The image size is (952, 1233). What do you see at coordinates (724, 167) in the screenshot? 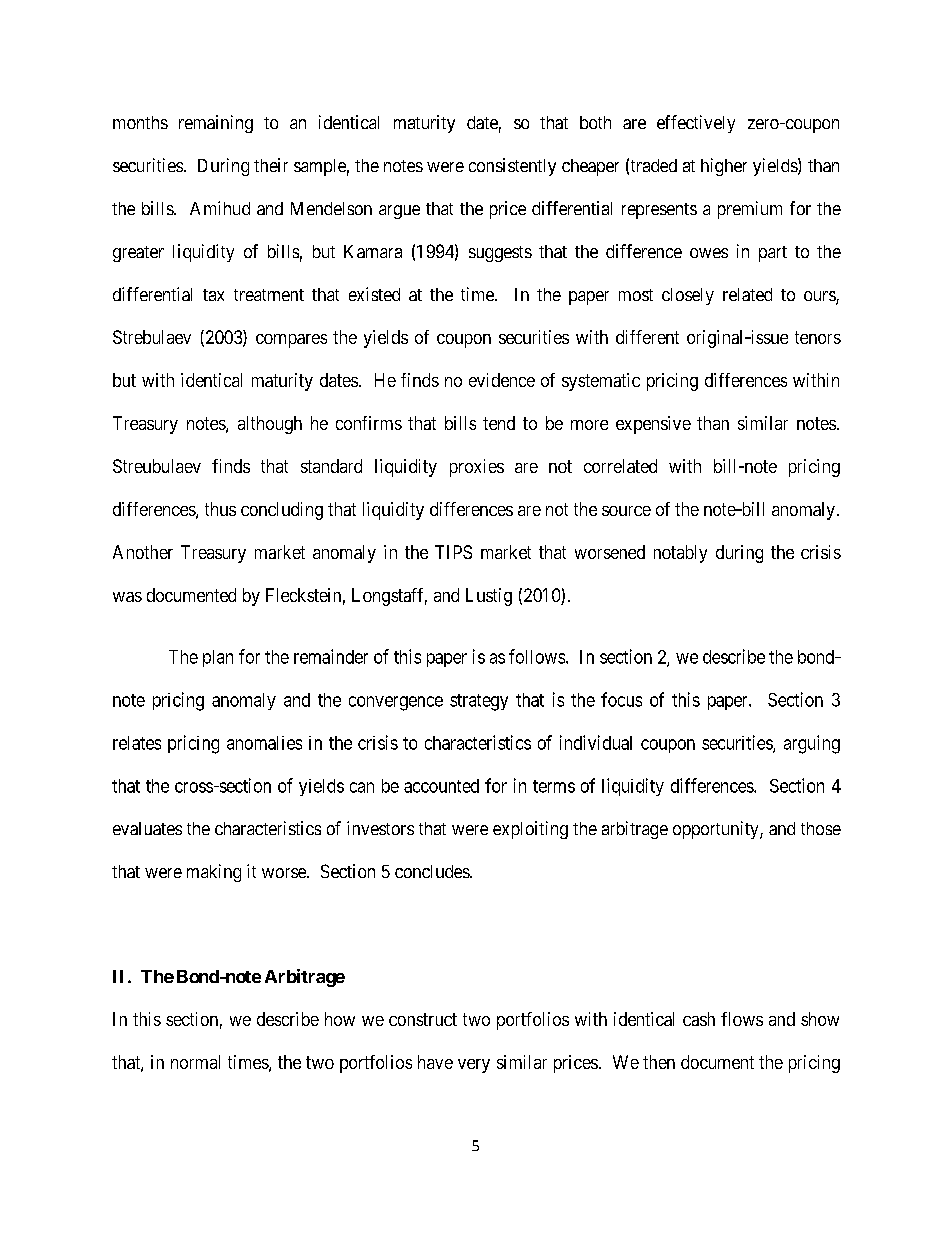
I see `higher` at bounding box center [724, 167].
